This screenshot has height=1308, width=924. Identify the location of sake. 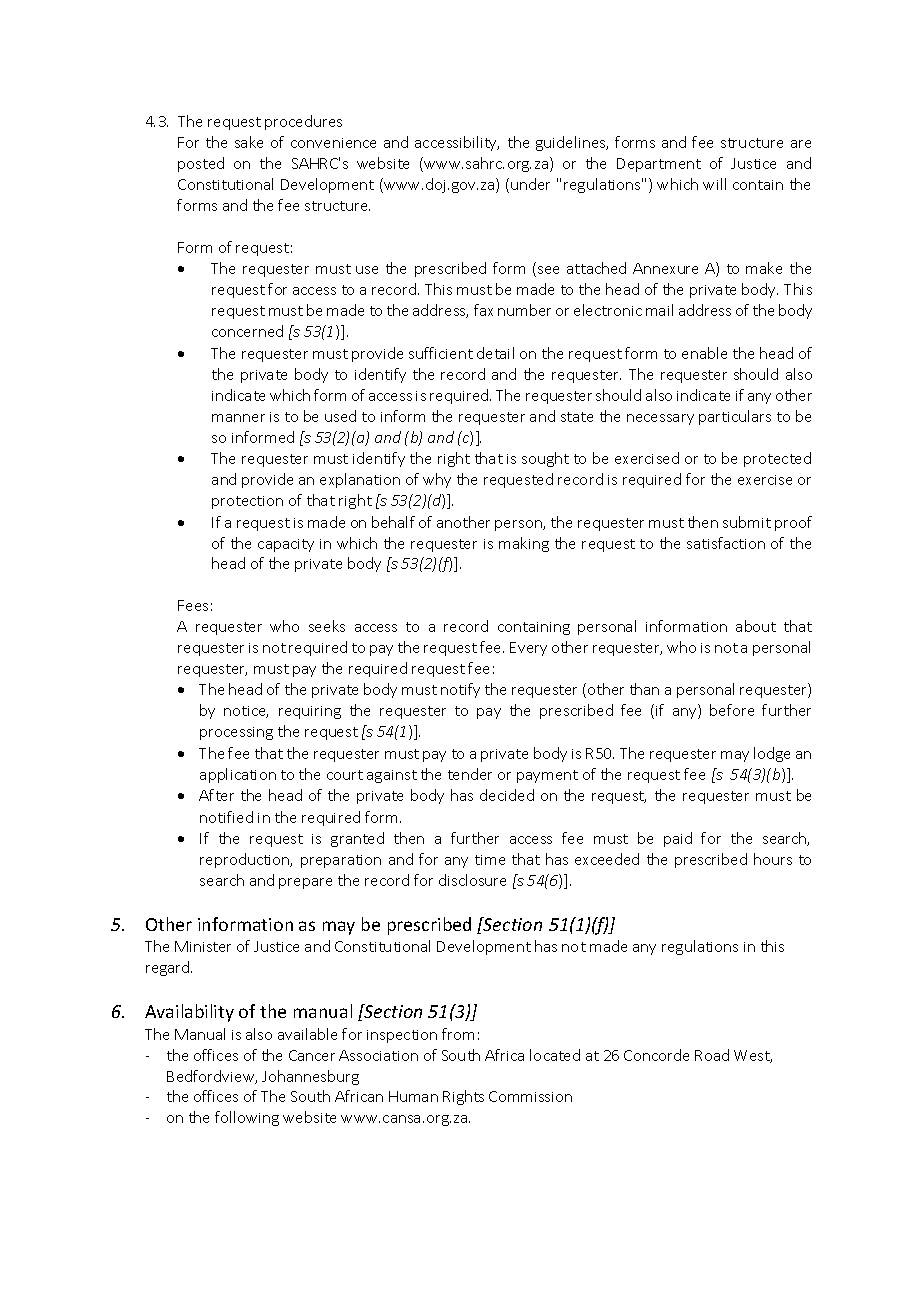
(249, 142).
